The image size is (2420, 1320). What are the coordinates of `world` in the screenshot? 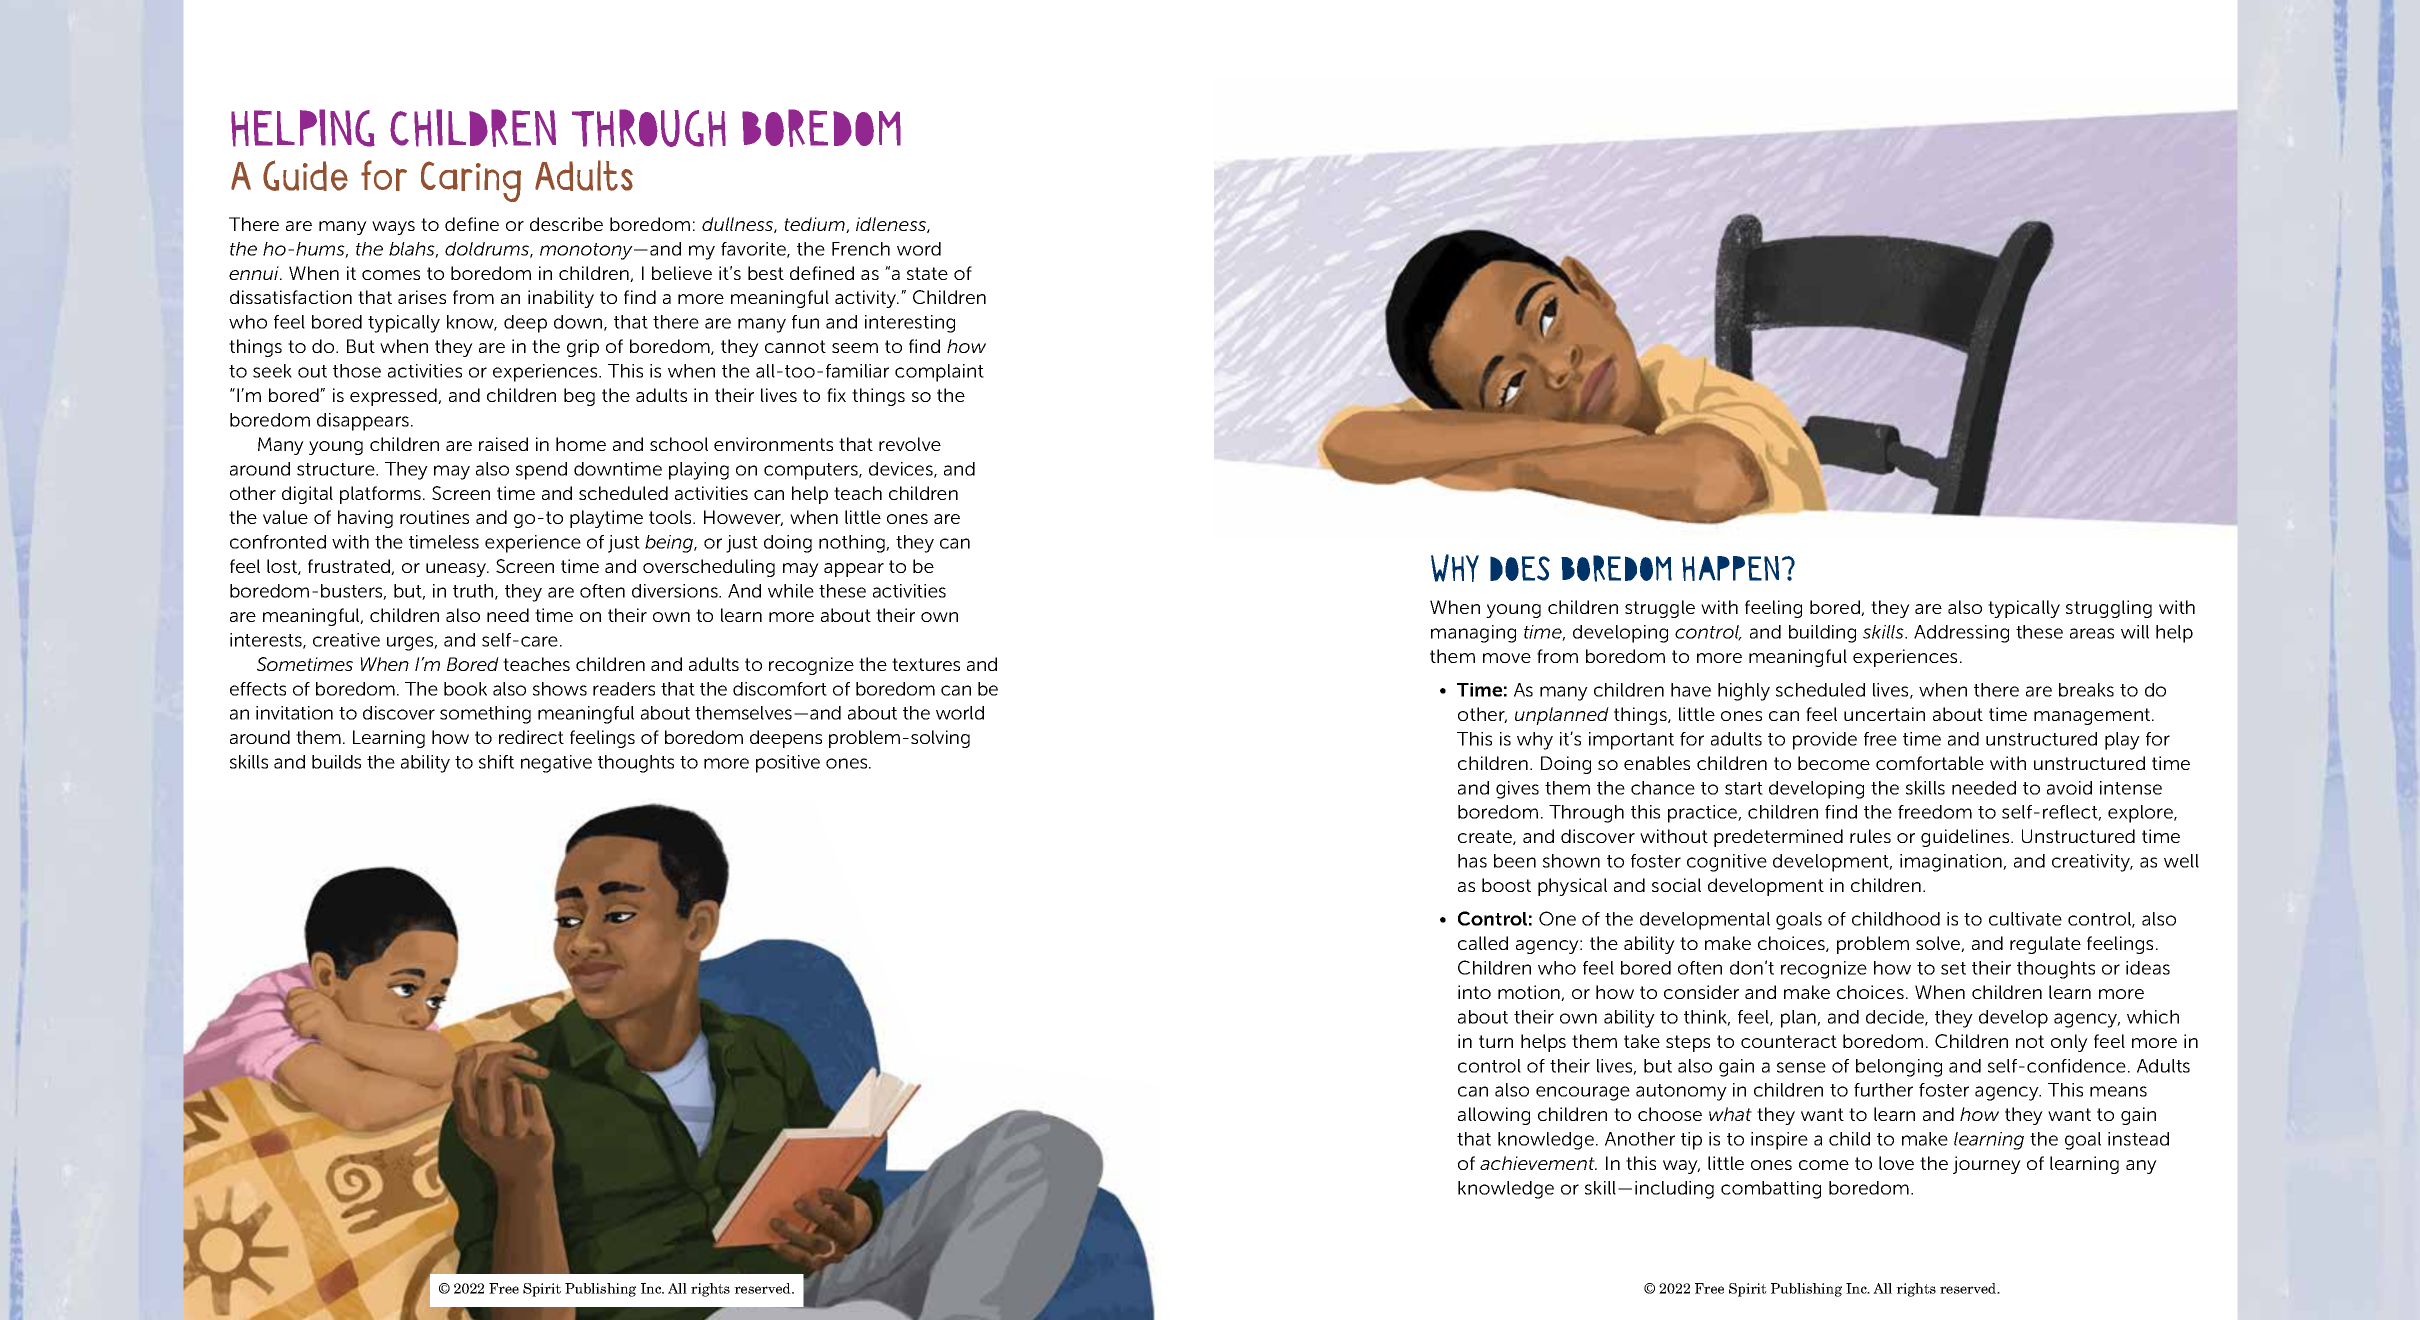 It's located at (960, 713).
